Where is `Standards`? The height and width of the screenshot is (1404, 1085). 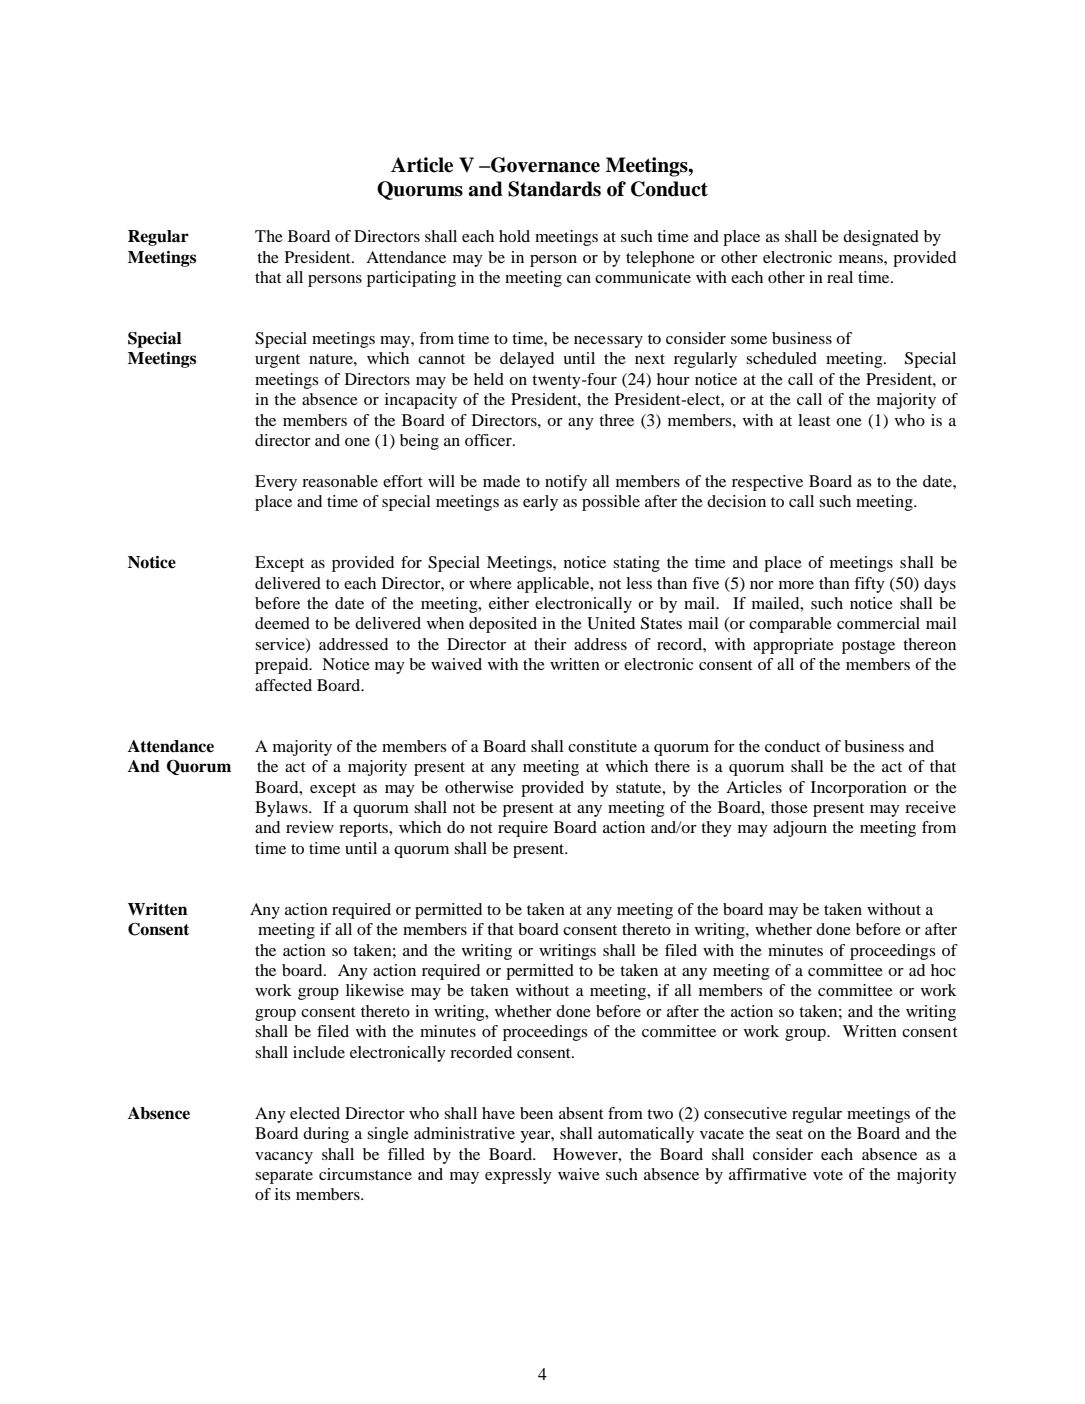 Standards is located at coordinates (554, 189).
